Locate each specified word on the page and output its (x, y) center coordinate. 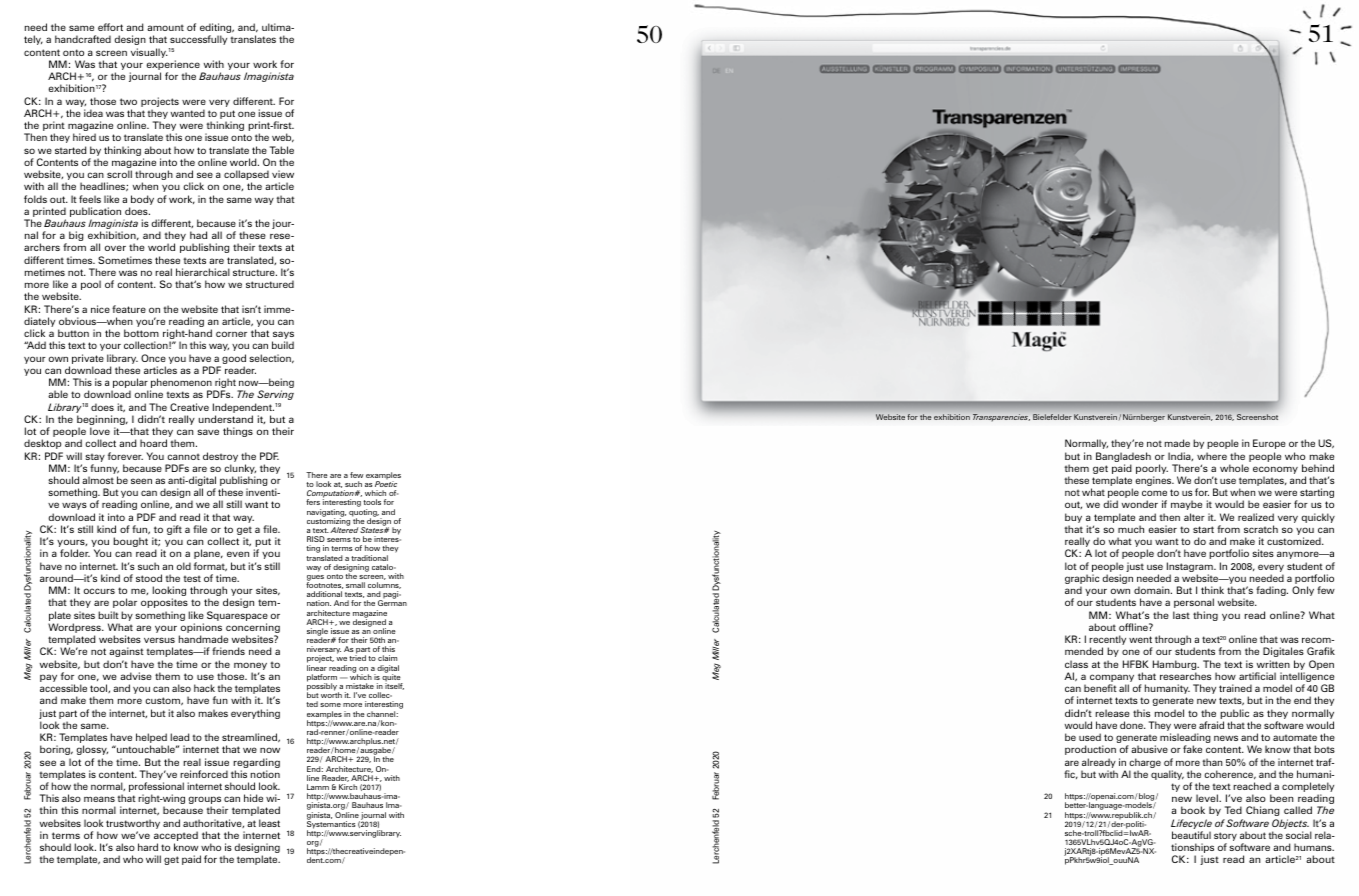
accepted (176, 837)
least (269, 823)
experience (174, 66)
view (283, 174)
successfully (198, 40)
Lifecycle (1191, 825)
